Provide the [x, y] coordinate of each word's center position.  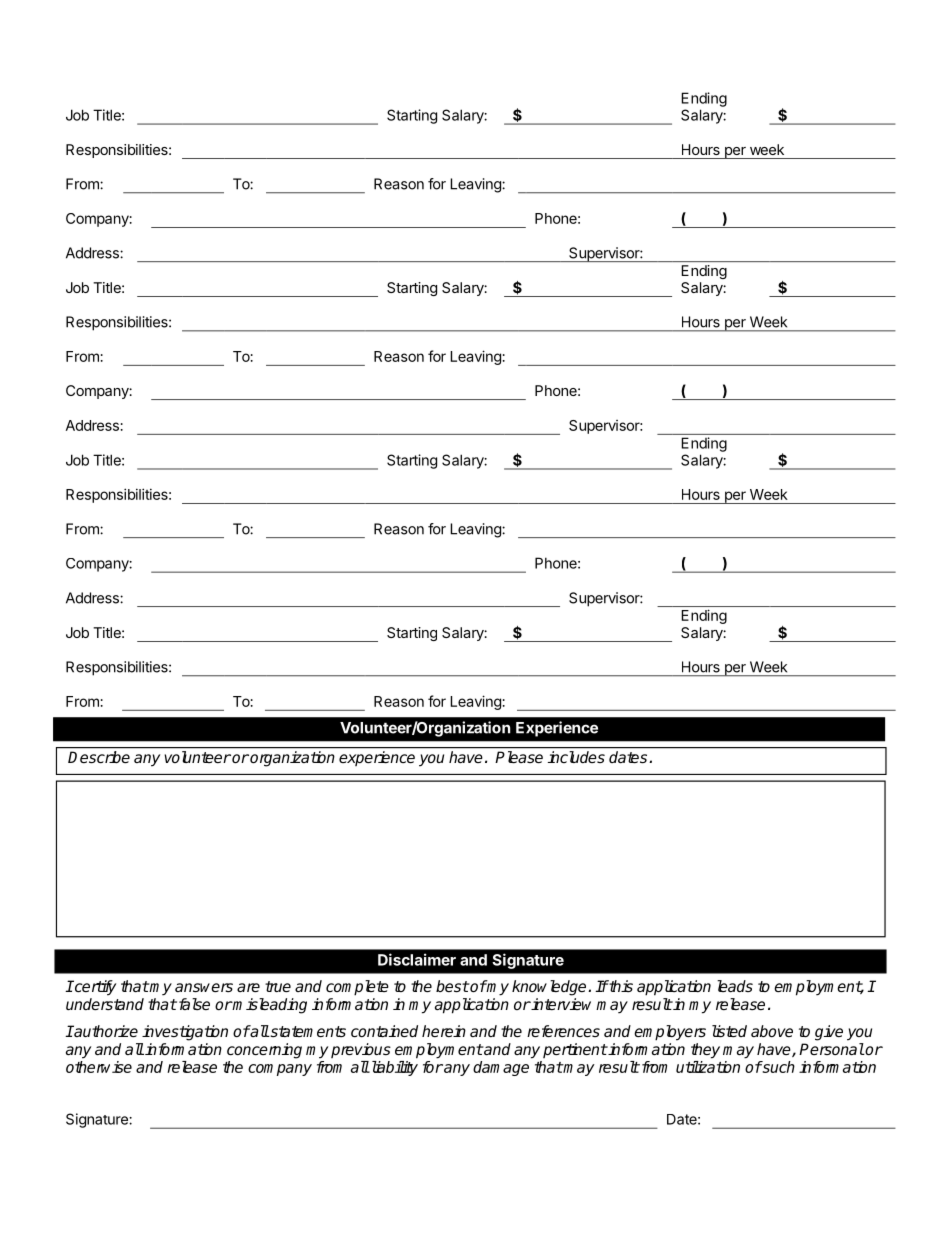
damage [501, 1068]
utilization [708, 1067]
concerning [264, 1051]
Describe [99, 757]
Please [519, 757]
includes [576, 757]
